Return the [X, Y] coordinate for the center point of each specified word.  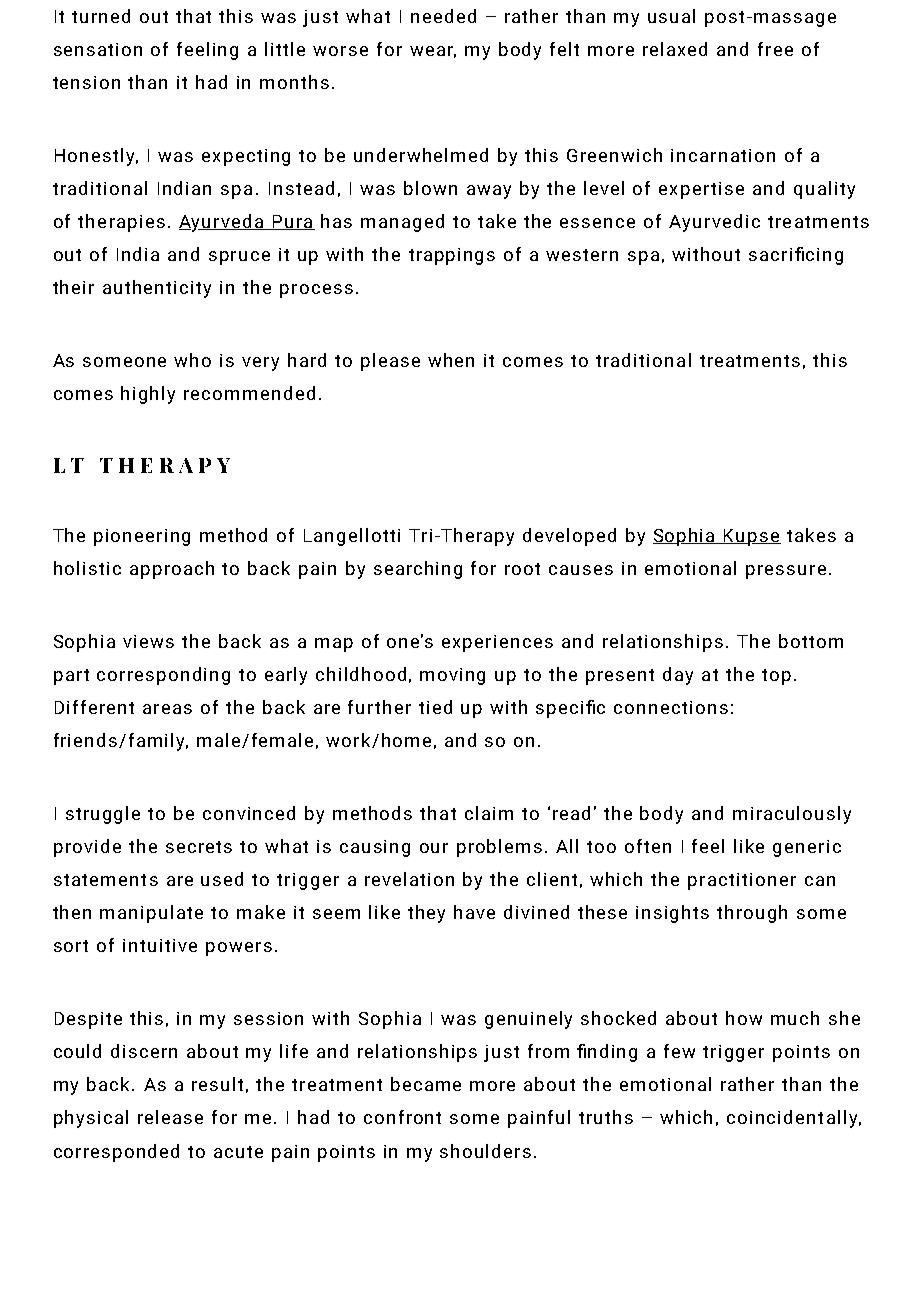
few [679, 1051]
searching [418, 570]
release [170, 1117]
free [775, 49]
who [192, 360]
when [451, 360]
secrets [199, 847]
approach [172, 570]
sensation [98, 49]
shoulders [485, 1151]
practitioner [742, 881]
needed [443, 16]
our [434, 848]
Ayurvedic [714, 223]
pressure [786, 572]
